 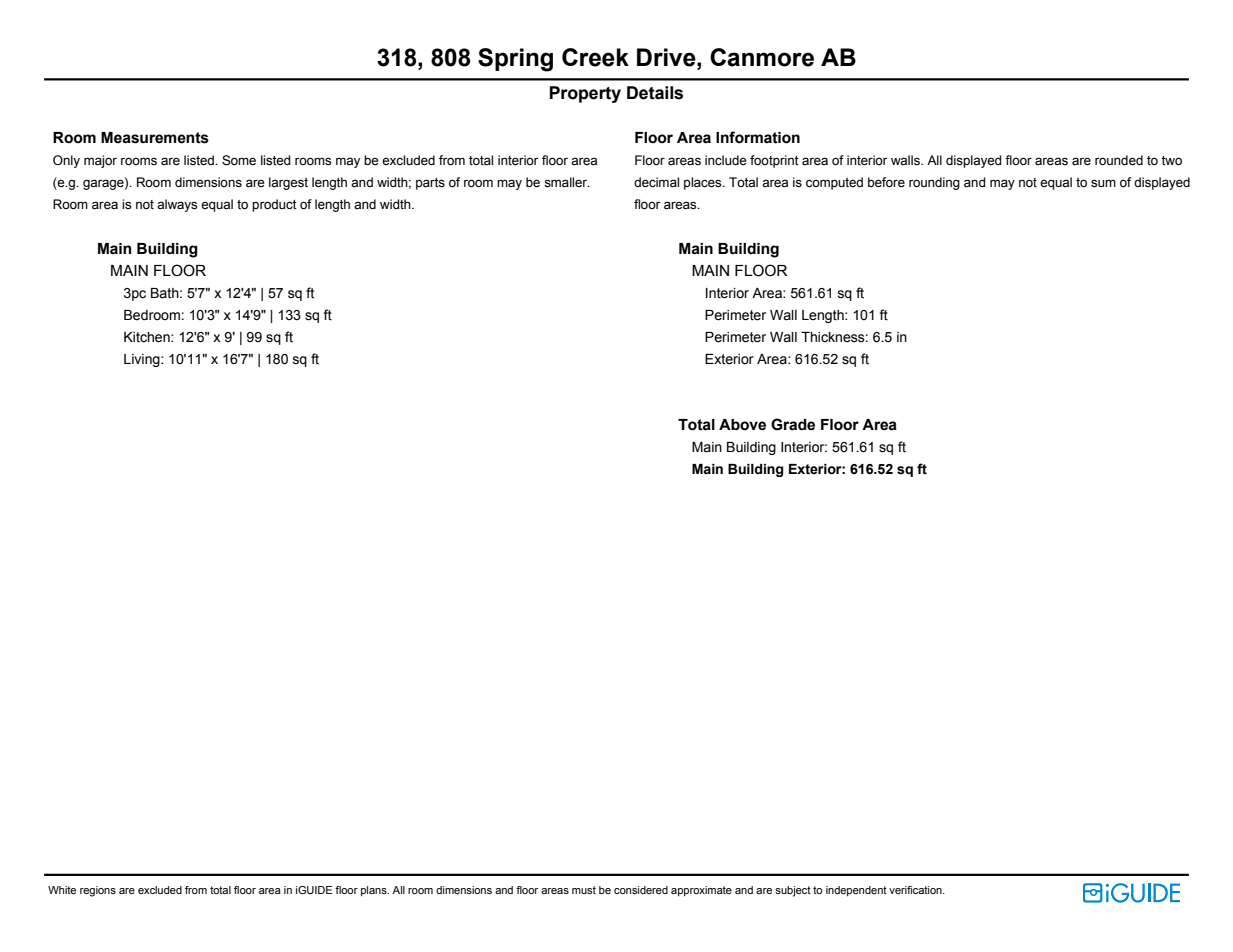 What do you see at coordinates (641, 890) in the document?
I see `considered` at bounding box center [641, 890].
